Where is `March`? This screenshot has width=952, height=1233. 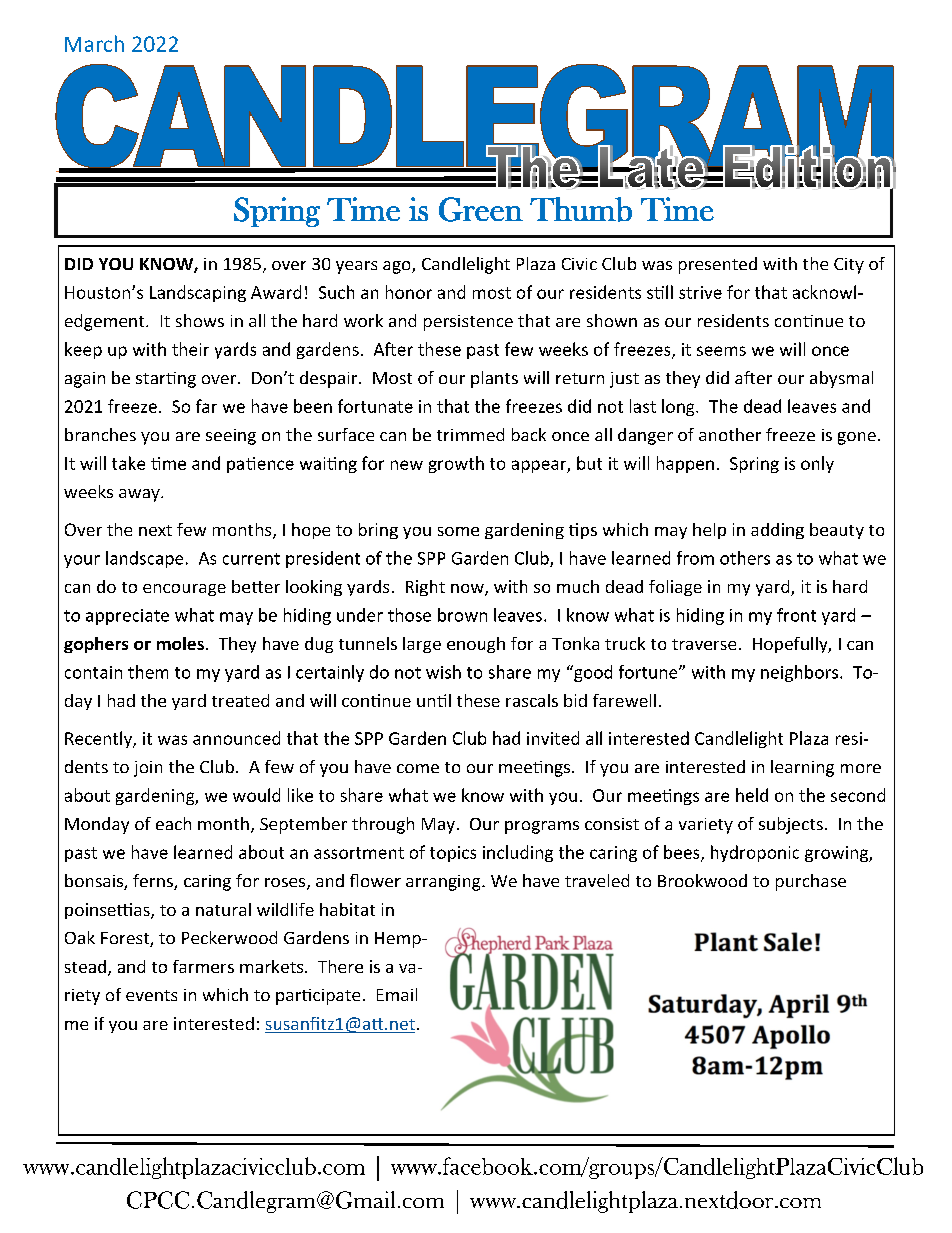 March is located at coordinates (94, 43).
